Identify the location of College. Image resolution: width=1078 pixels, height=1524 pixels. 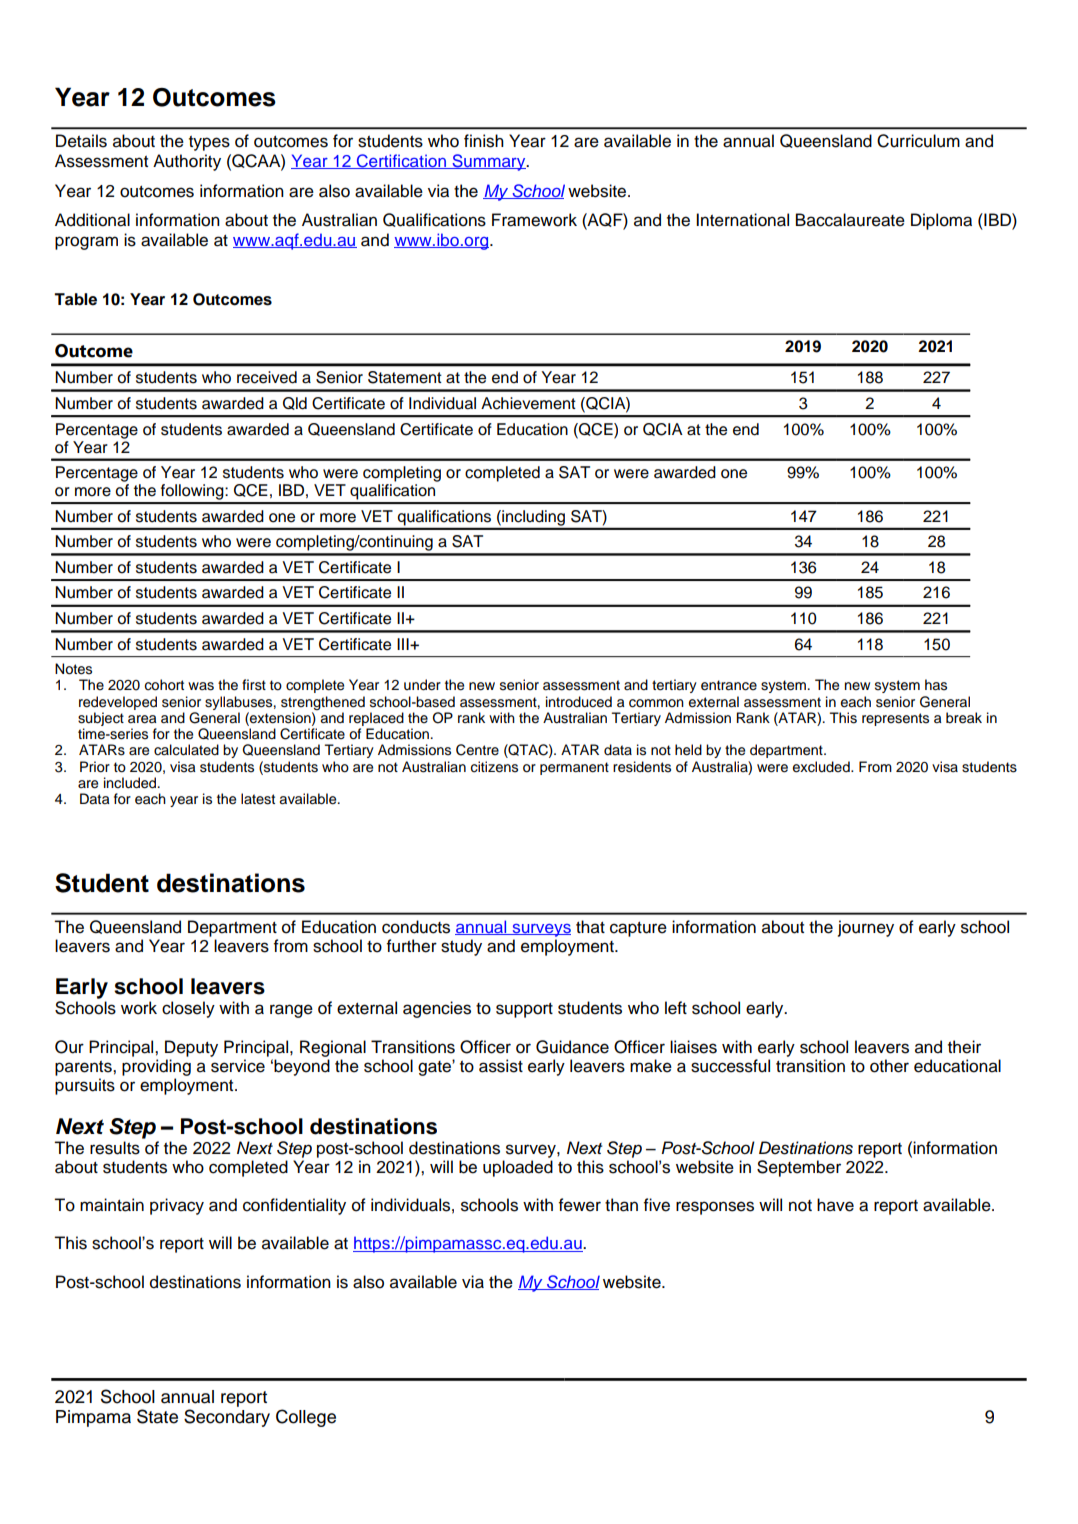
(306, 1418).
